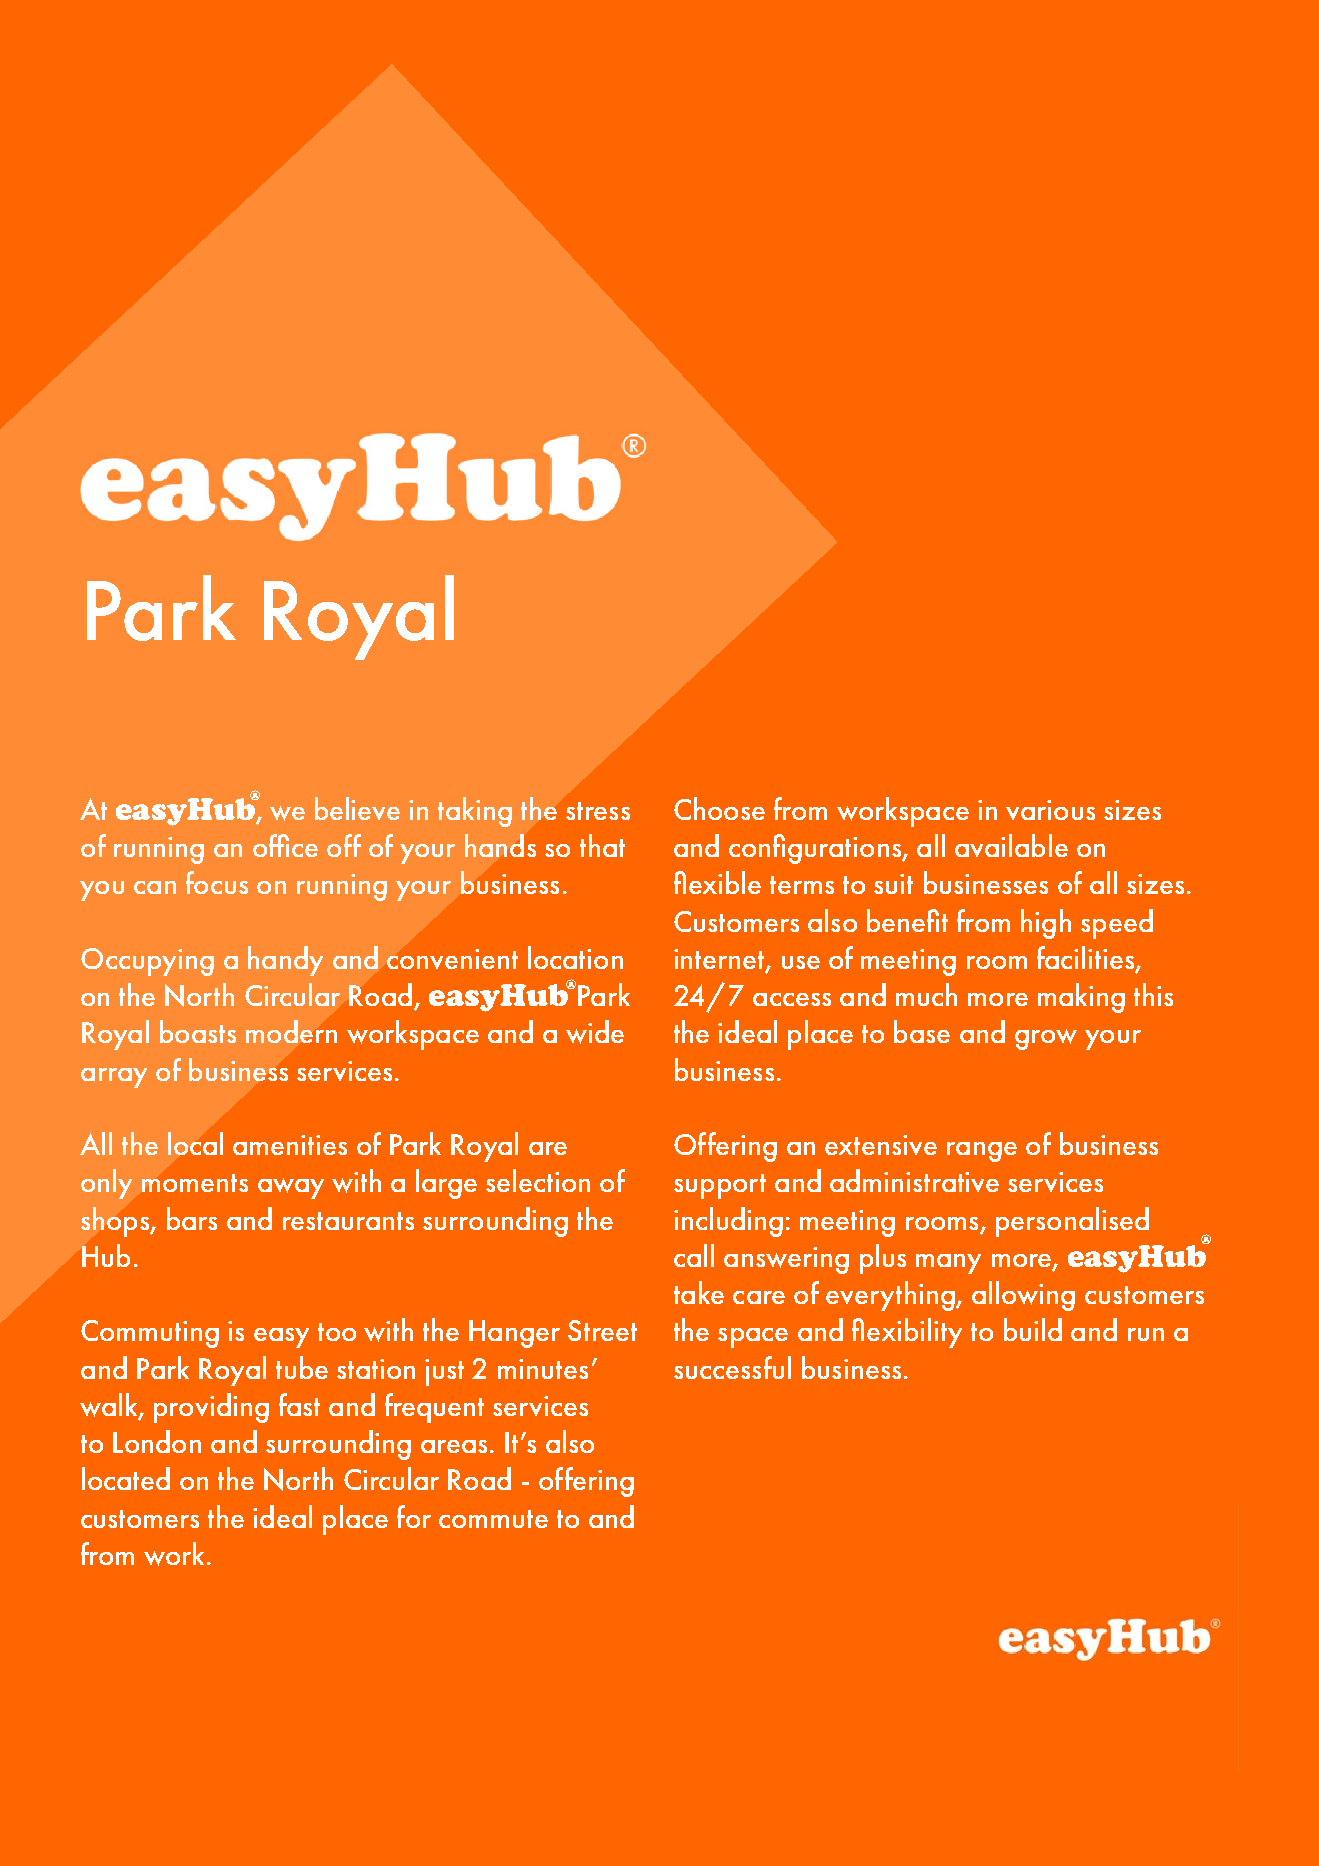  Describe the element at coordinates (198, 1031) in the image. I see `boasts` at that location.
